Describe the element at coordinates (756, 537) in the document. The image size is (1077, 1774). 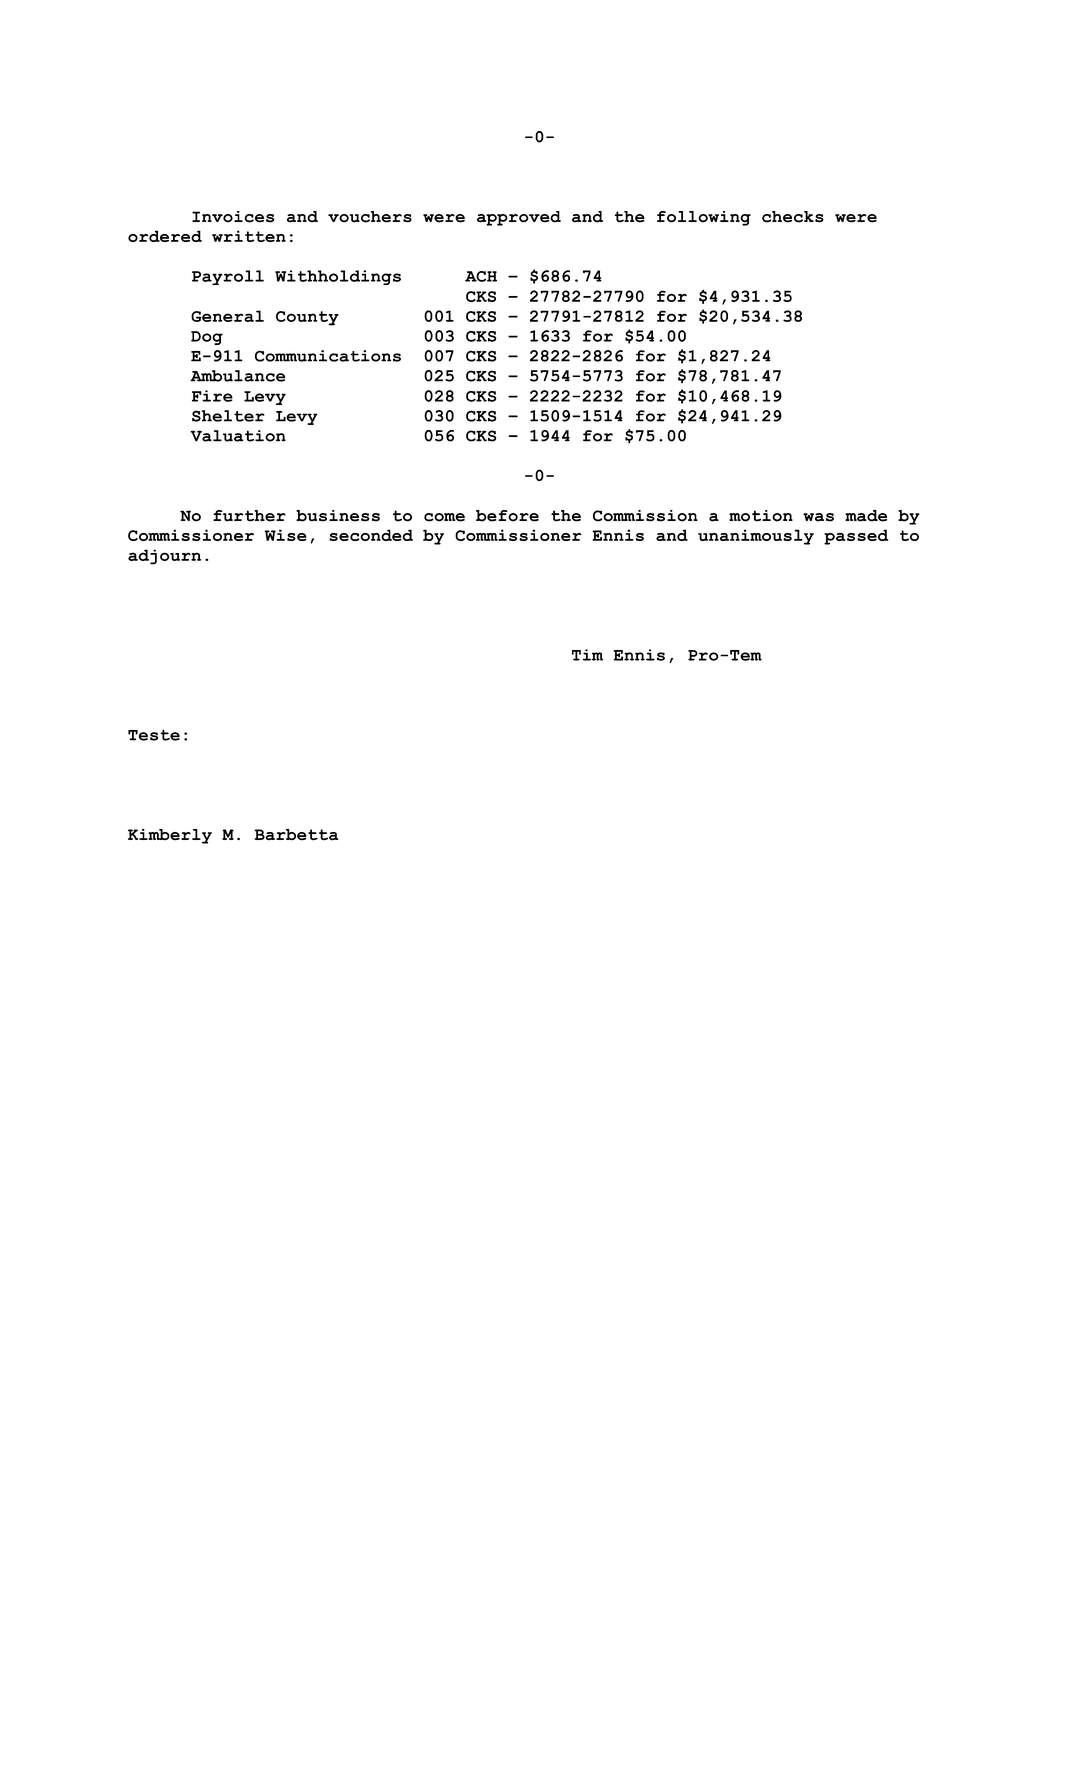
I see `unanimously` at that location.
